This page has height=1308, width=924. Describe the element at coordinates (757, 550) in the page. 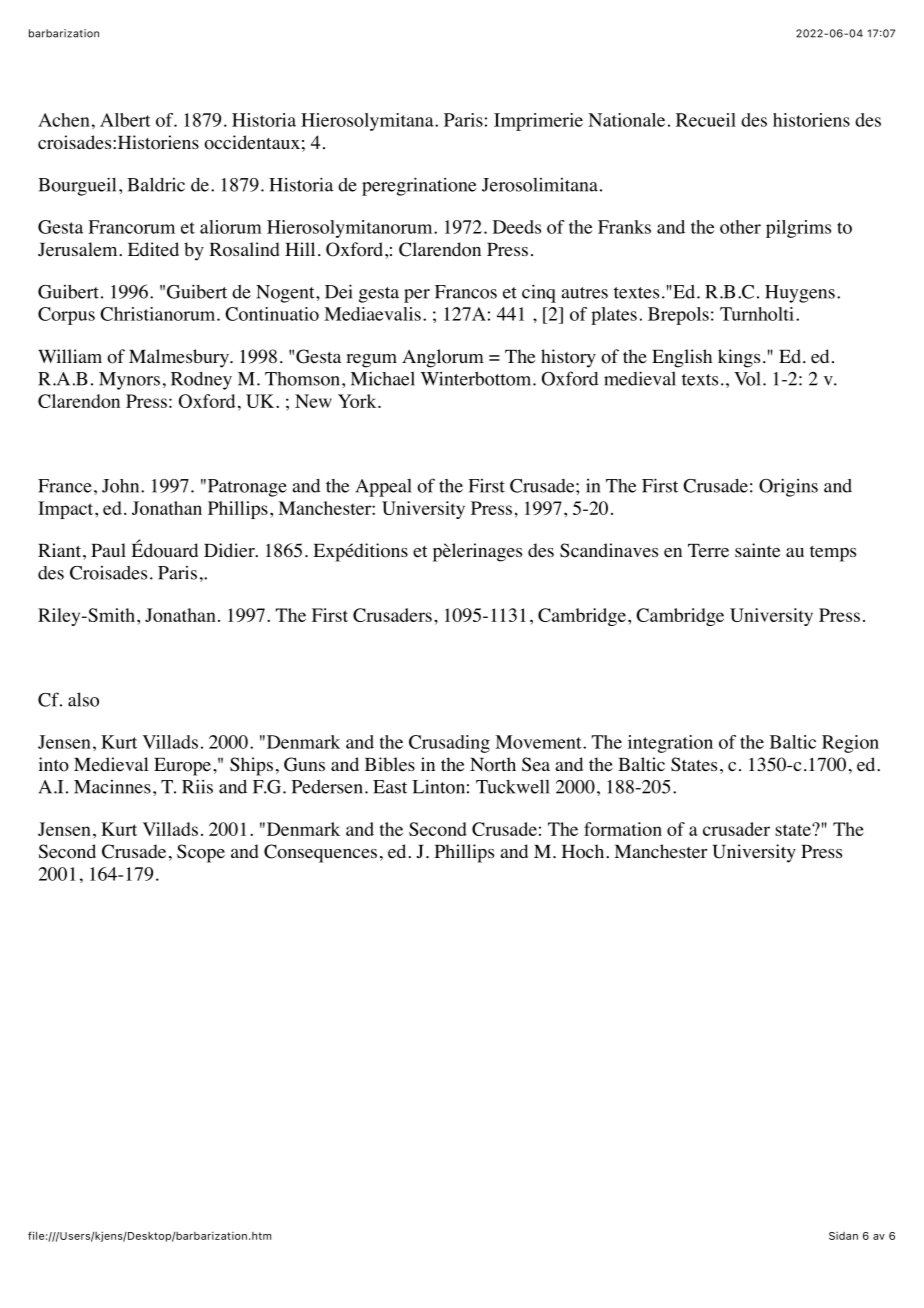

I see `sainte` at that location.
